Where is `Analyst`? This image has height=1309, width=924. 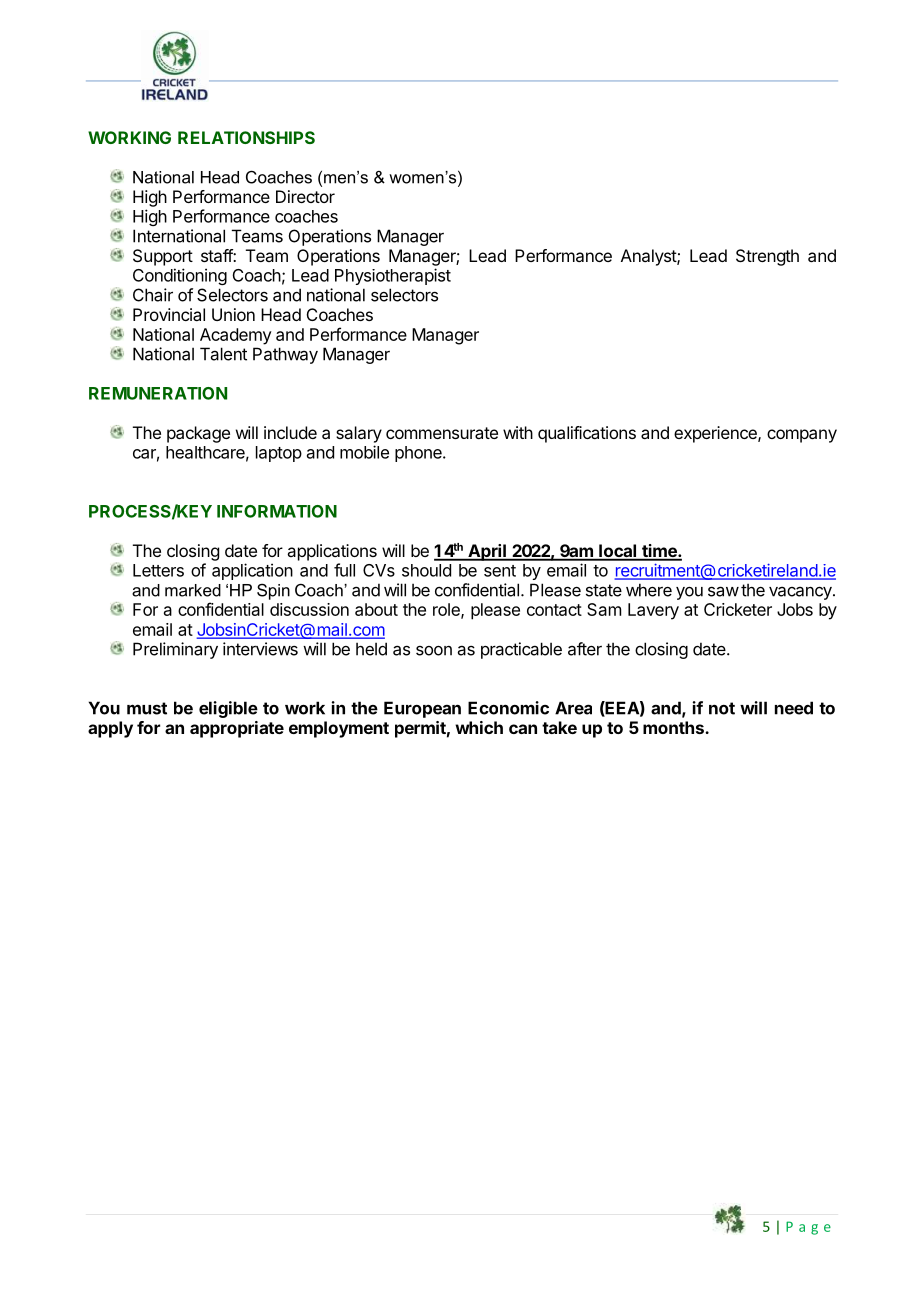
Analyst is located at coordinates (649, 257).
